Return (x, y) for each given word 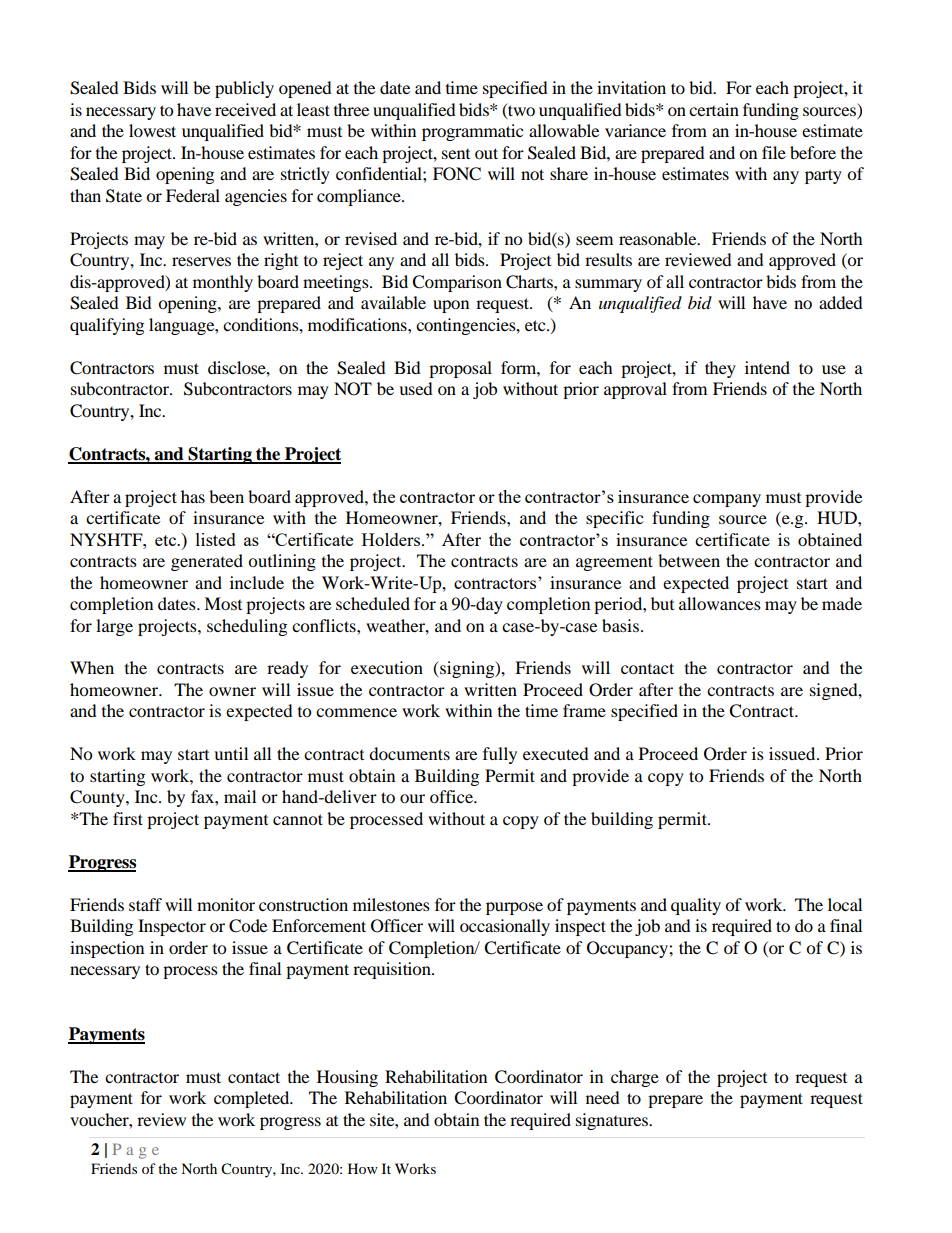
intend (767, 367)
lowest (152, 130)
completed (253, 1099)
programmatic (472, 132)
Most (223, 603)
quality (696, 906)
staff (145, 904)
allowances (720, 603)
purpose (514, 908)
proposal (460, 369)
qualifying (107, 326)
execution (387, 667)
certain (714, 109)
